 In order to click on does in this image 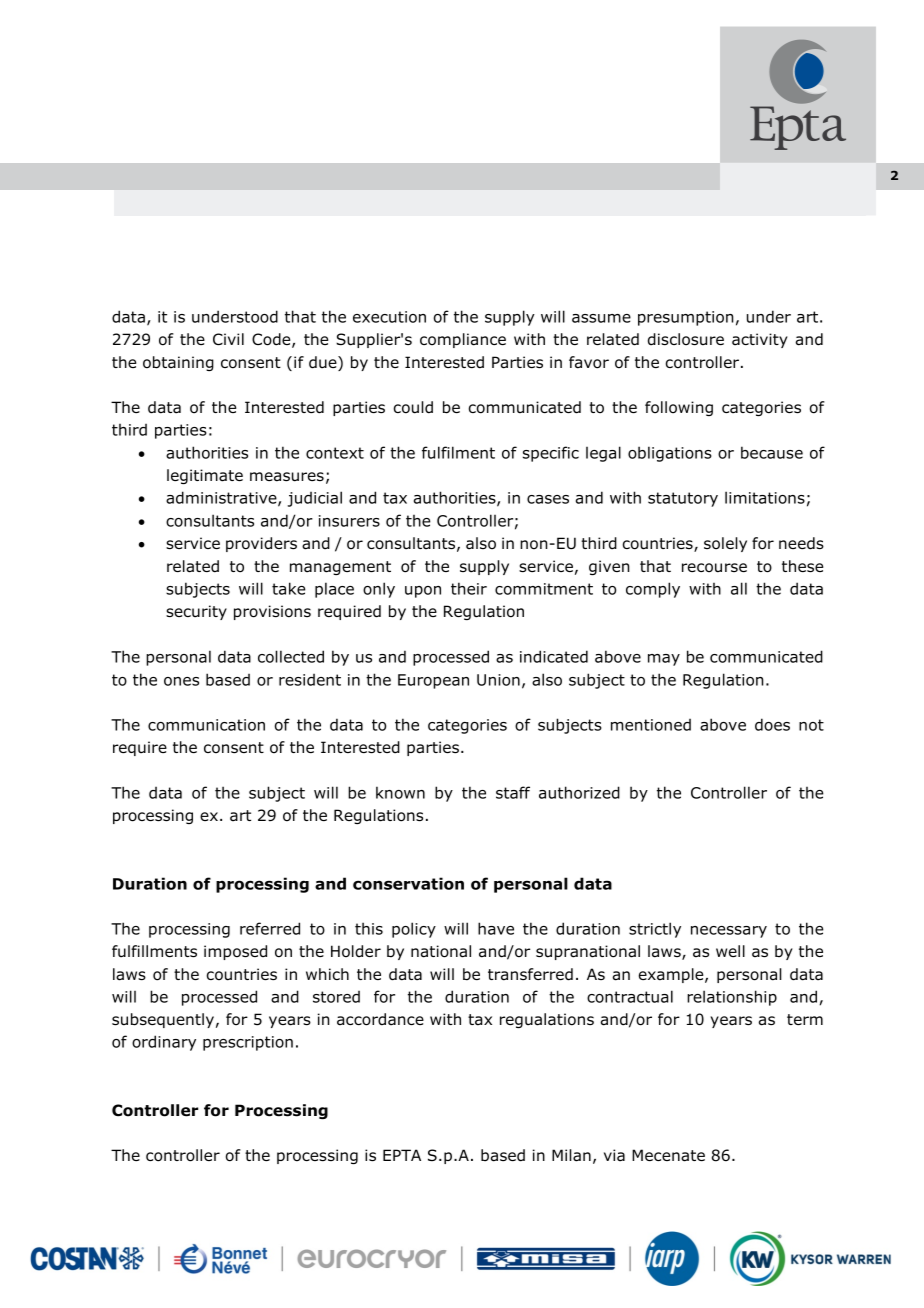, I will do `click(772, 724)`.
